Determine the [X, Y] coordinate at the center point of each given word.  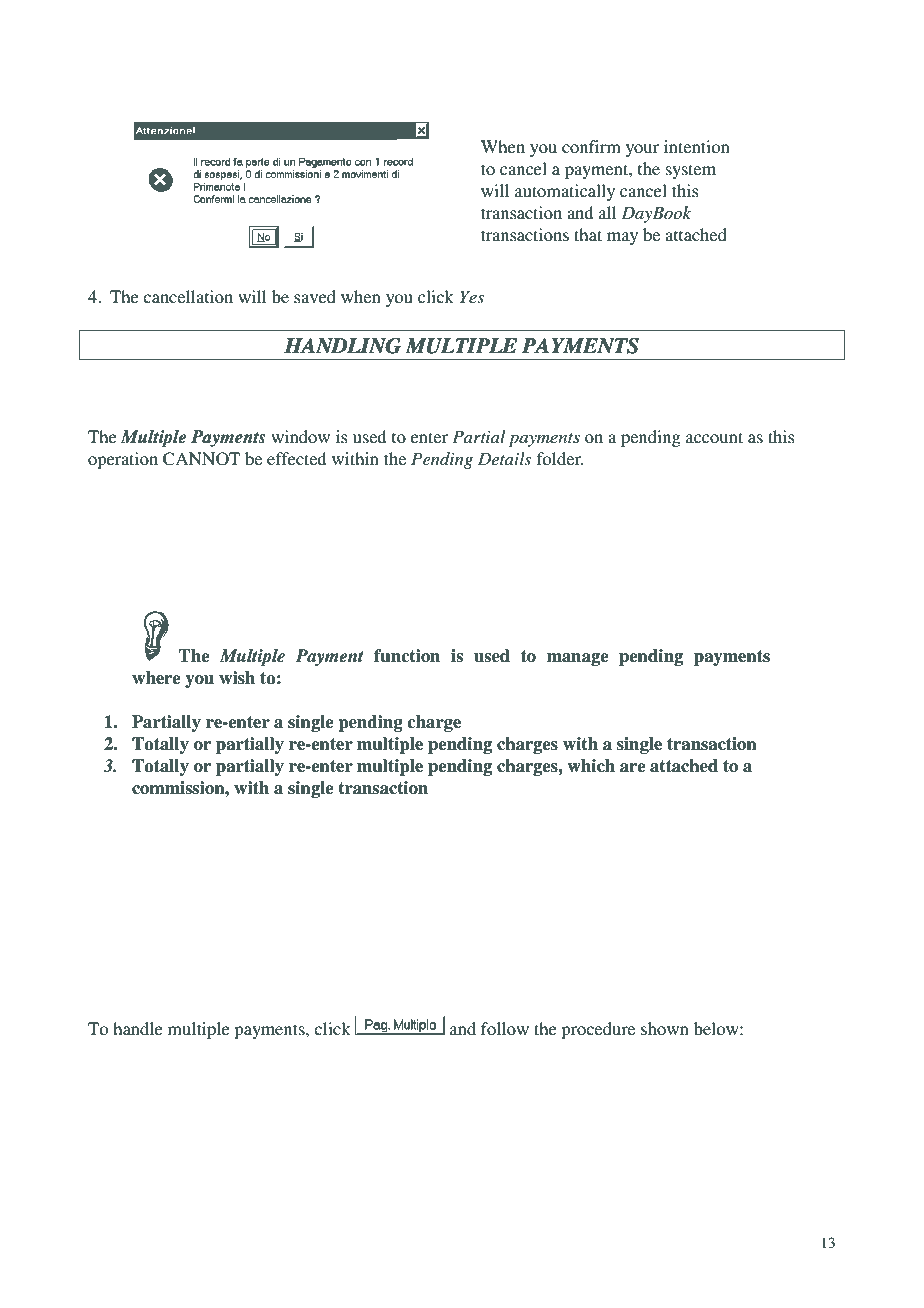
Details [504, 458]
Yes [472, 296]
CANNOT [201, 459]
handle [138, 1028]
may [622, 238]
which [591, 766]
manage [577, 659]
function [407, 656]
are [632, 768]
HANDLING [342, 346]
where [156, 678]
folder [560, 458]
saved [315, 296]
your [642, 150]
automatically [565, 192]
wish [237, 678]
